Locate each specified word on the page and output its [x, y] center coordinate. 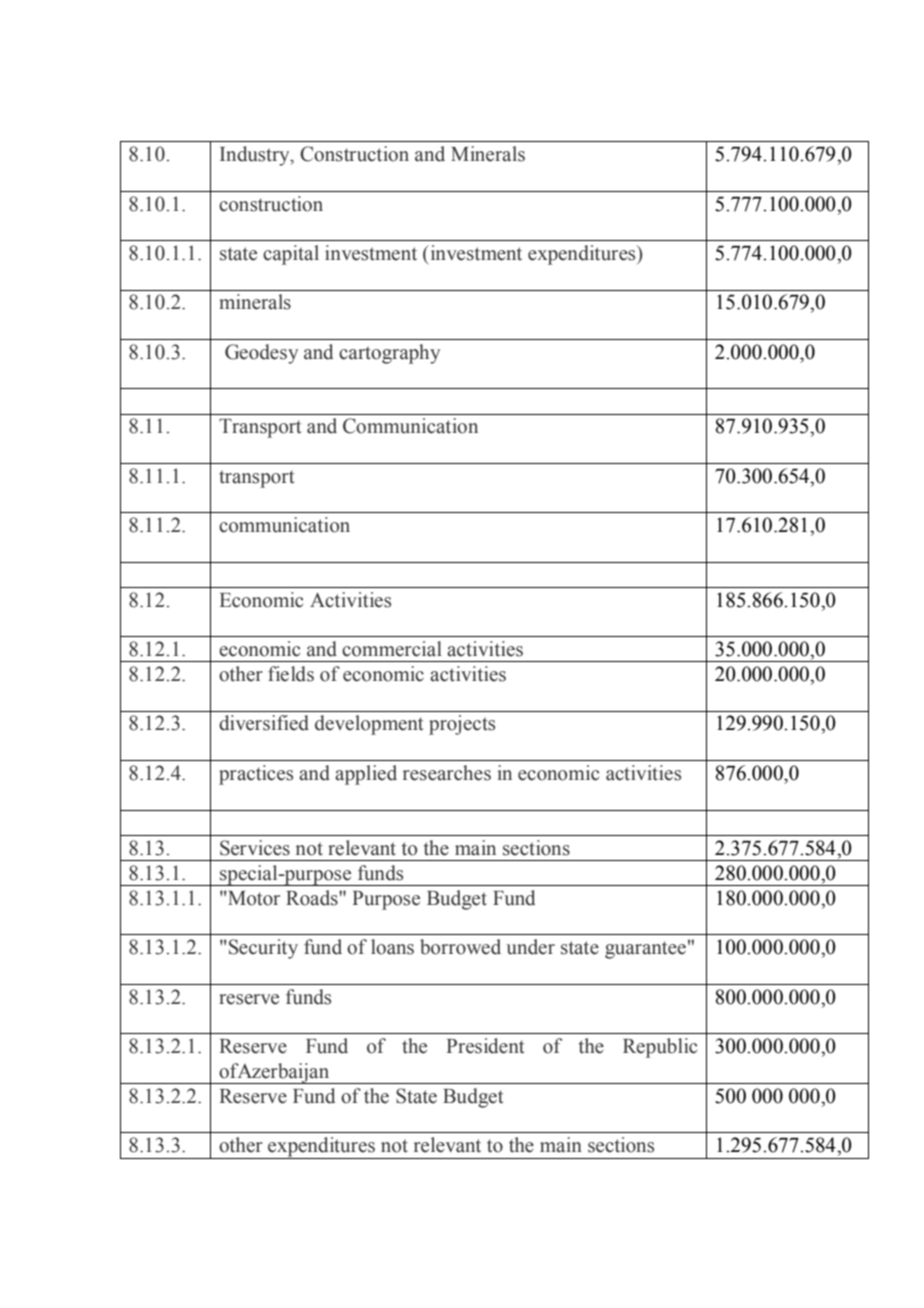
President [485, 1046]
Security [263, 949]
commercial [392, 649]
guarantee [645, 950]
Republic [660, 1048]
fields [291, 674]
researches [447, 773]
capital [291, 255]
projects [462, 725]
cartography [389, 354]
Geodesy [261, 354]
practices [256, 775]
